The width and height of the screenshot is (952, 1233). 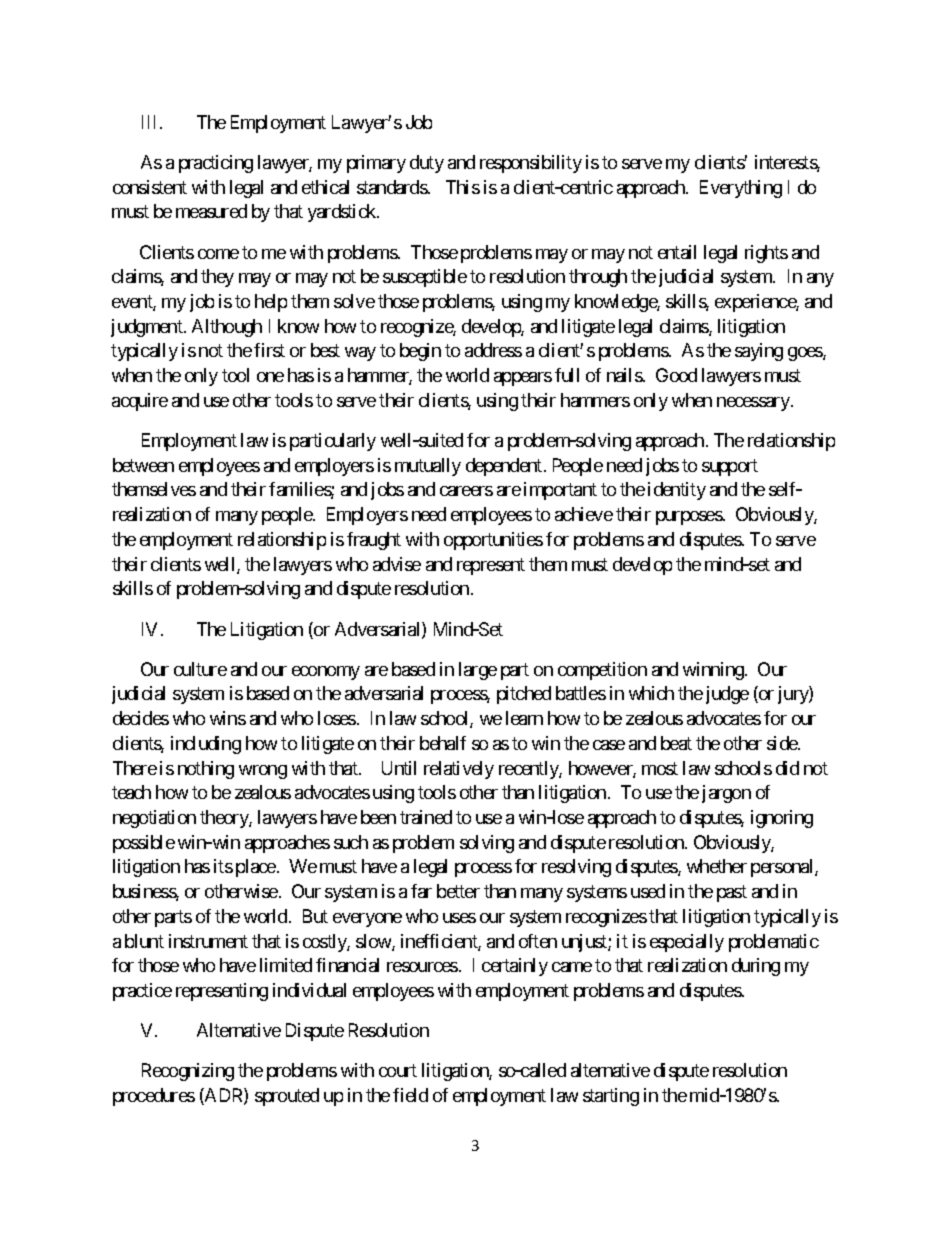 I want to click on field, so click(x=410, y=1095).
